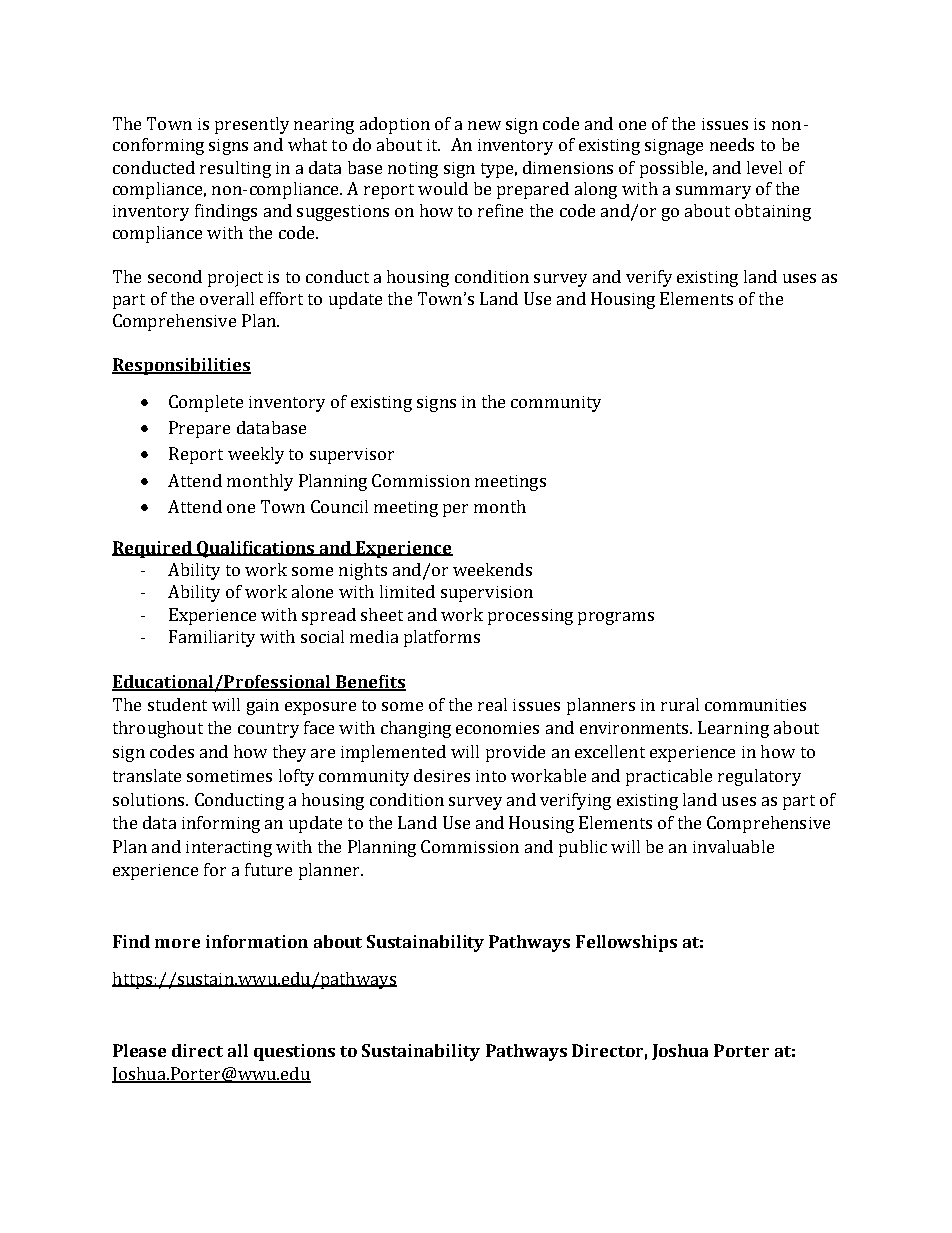 This screenshot has height=1233, width=952. What do you see at coordinates (139, 1050) in the screenshot?
I see `Please` at bounding box center [139, 1050].
